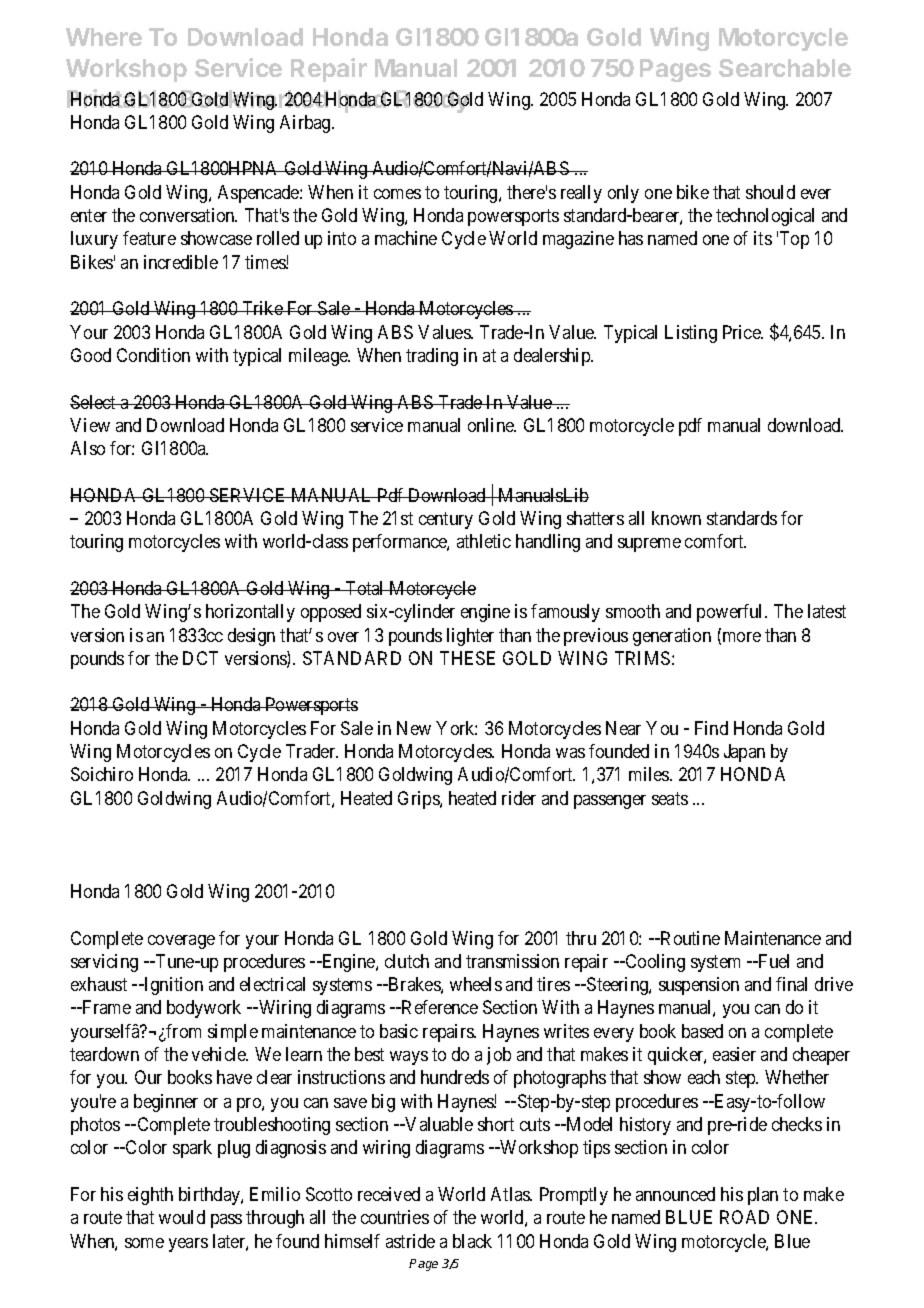  Describe the element at coordinates (785, 68) in the screenshot. I see `Searchable` at that location.
